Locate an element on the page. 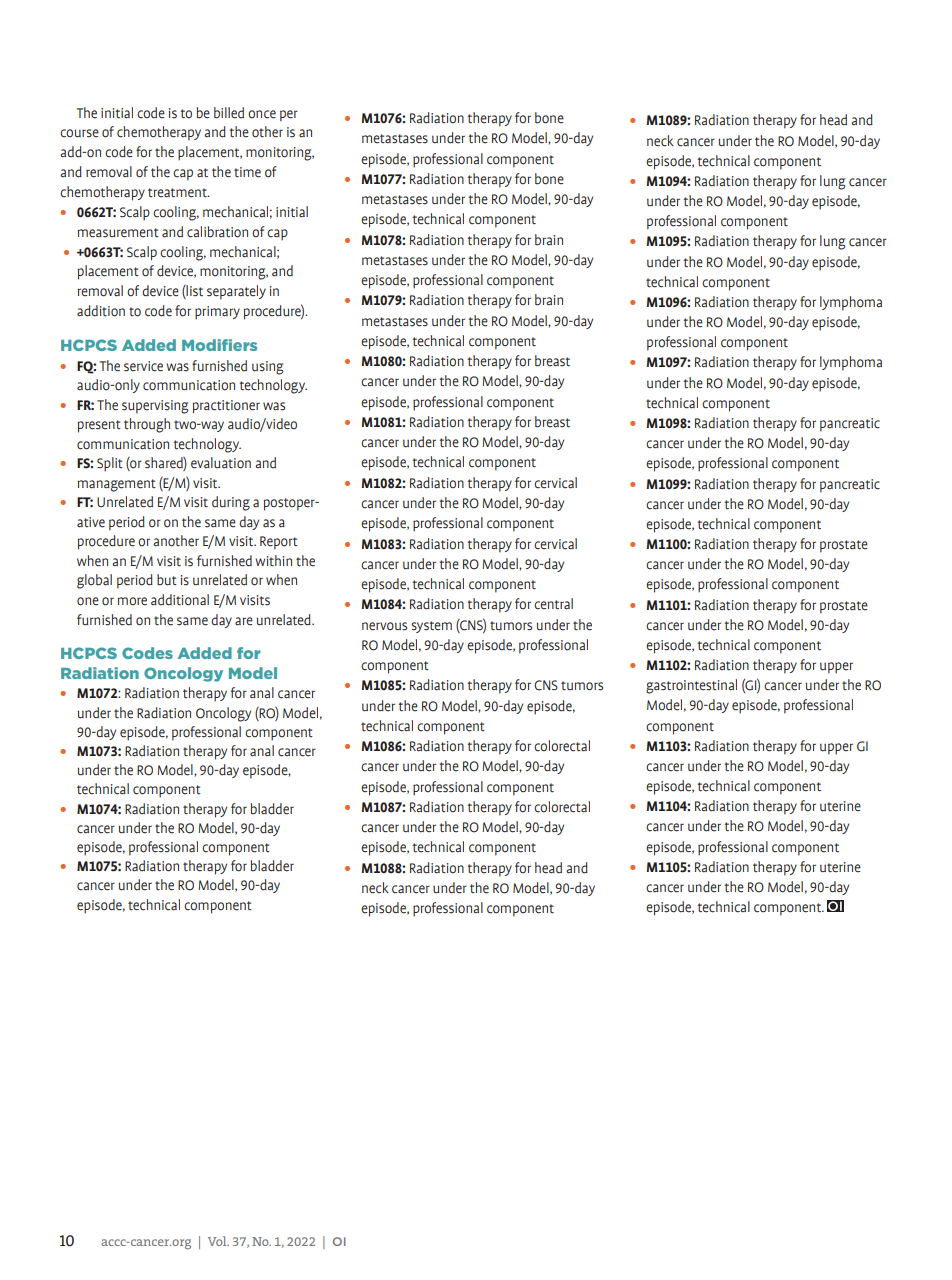 The height and width of the image is (1280, 952). treatment is located at coordinates (178, 193).
